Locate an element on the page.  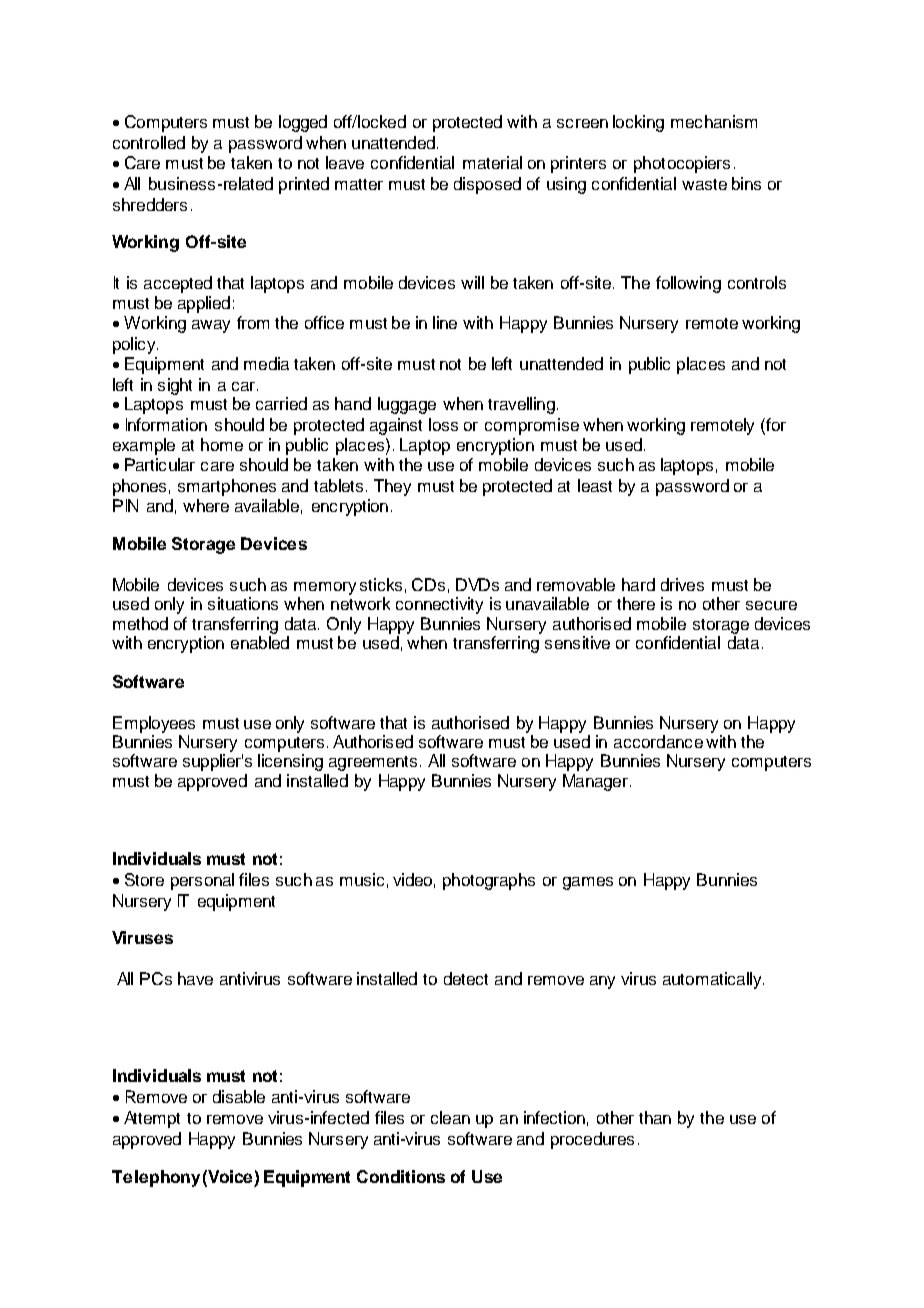
least is located at coordinates (595, 485).
